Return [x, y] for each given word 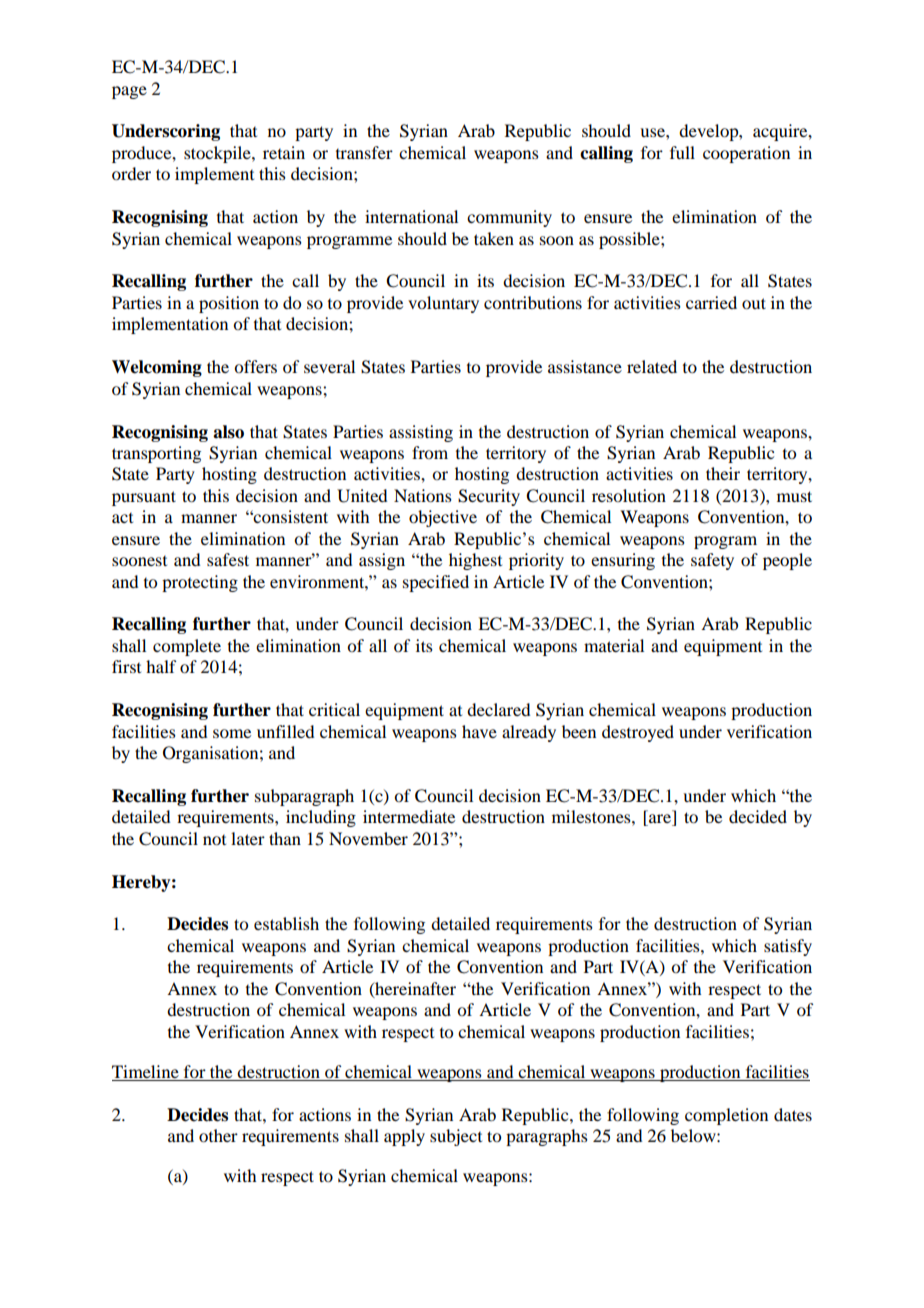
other [218, 1135]
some [232, 733]
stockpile [218, 154]
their [723, 473]
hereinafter [414, 989]
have [479, 731]
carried [711, 302]
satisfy [788, 947]
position [229, 304]
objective [443, 518]
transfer [364, 152]
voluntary [443, 304]
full [682, 152]
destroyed [638, 733]
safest [228, 559]
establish [286, 923]
